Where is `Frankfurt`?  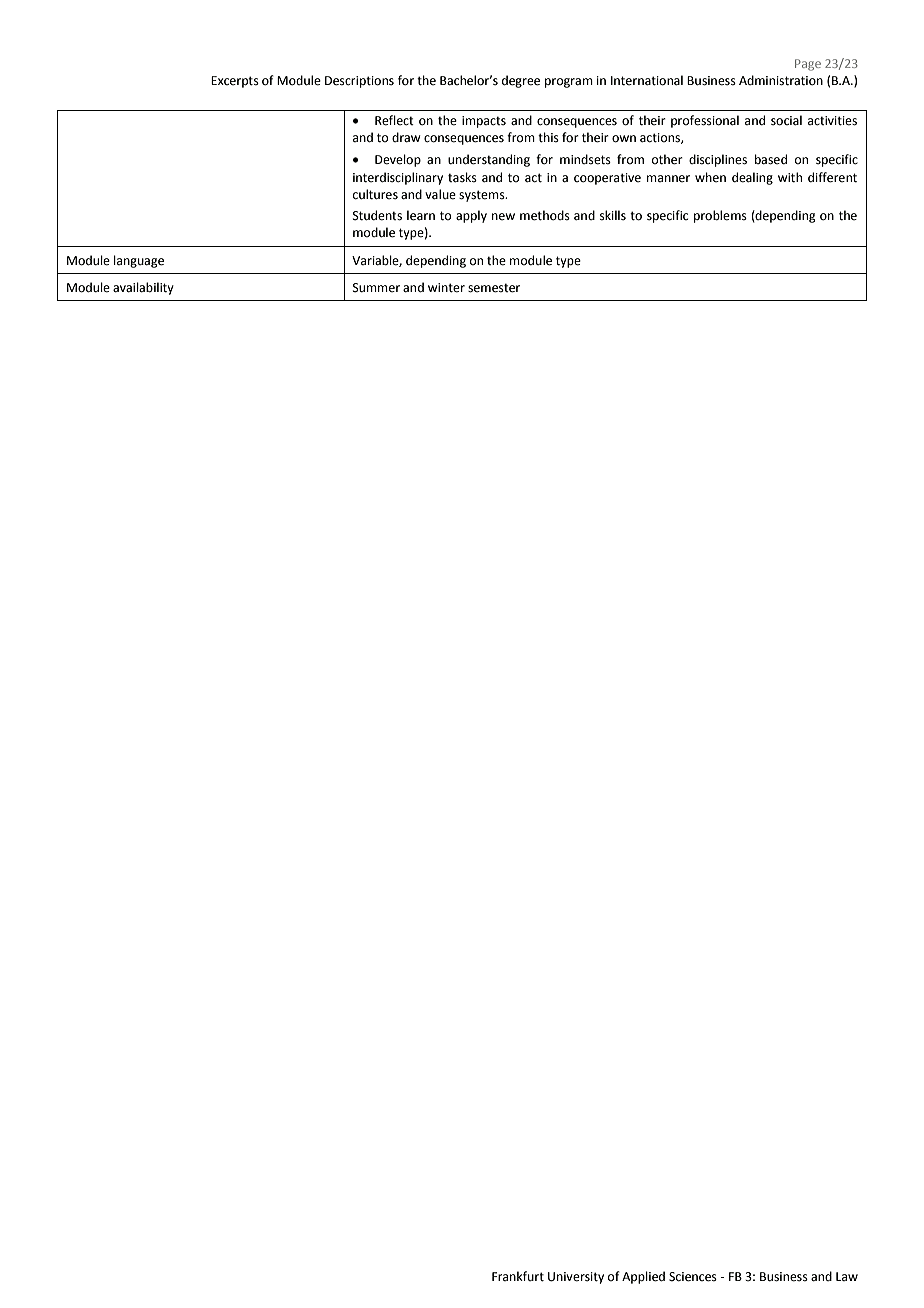
Frankfurt is located at coordinates (518, 1276).
